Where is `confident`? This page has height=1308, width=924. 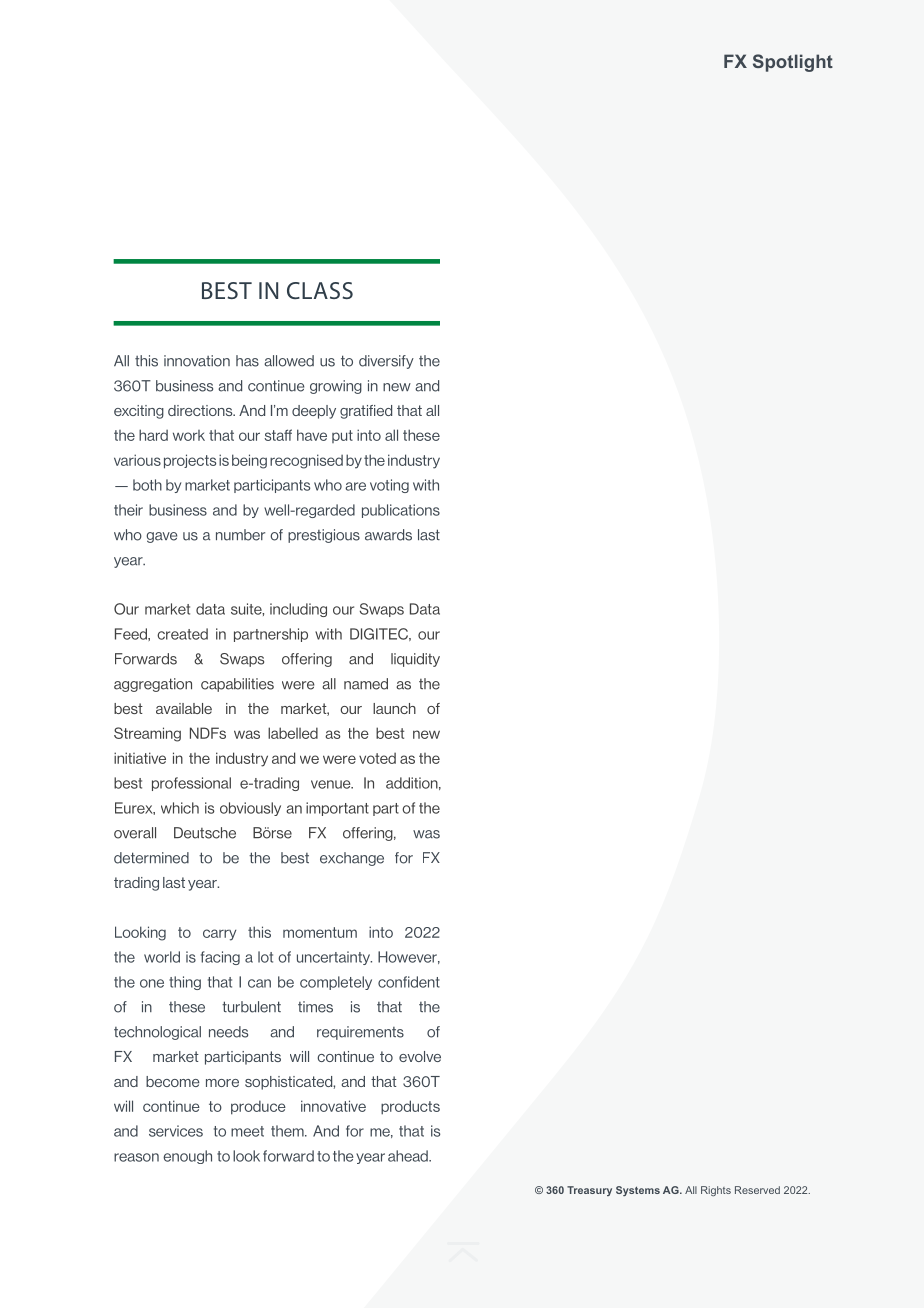
confident is located at coordinates (409, 982).
